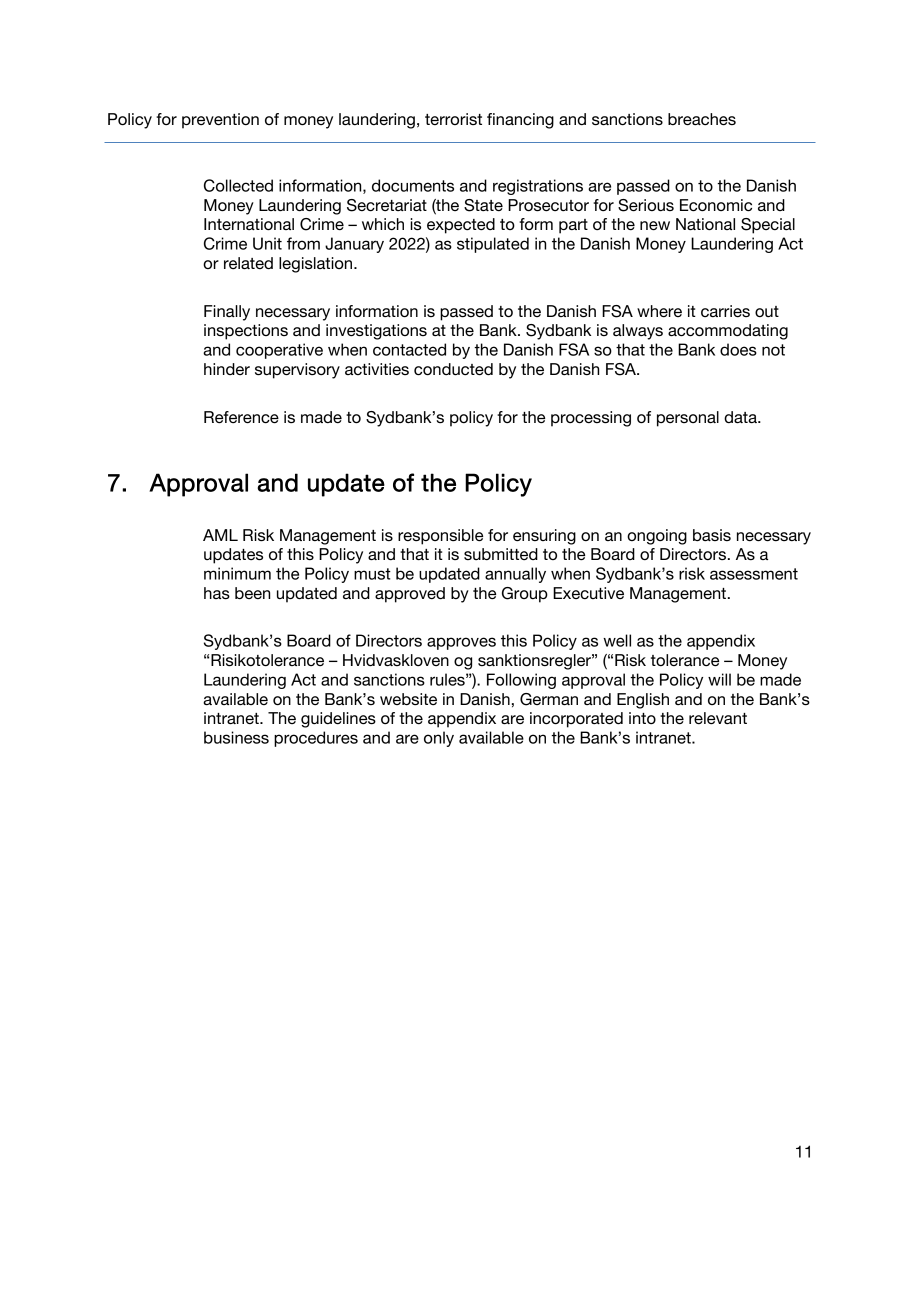 This screenshot has width=924, height=1308. I want to click on Reference, so click(241, 417).
